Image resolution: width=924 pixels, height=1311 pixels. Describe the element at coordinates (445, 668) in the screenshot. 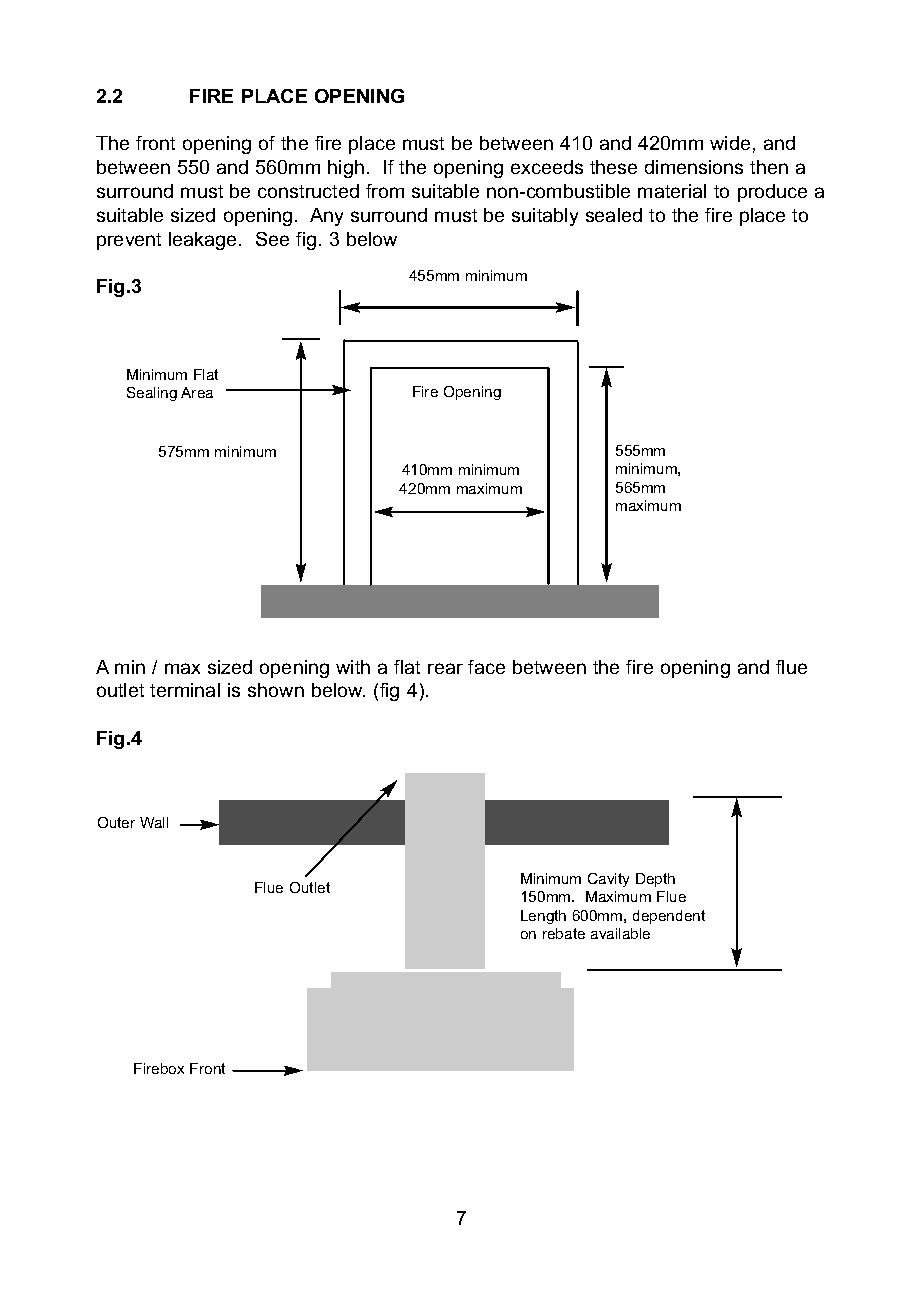

I see `rear` at that location.
